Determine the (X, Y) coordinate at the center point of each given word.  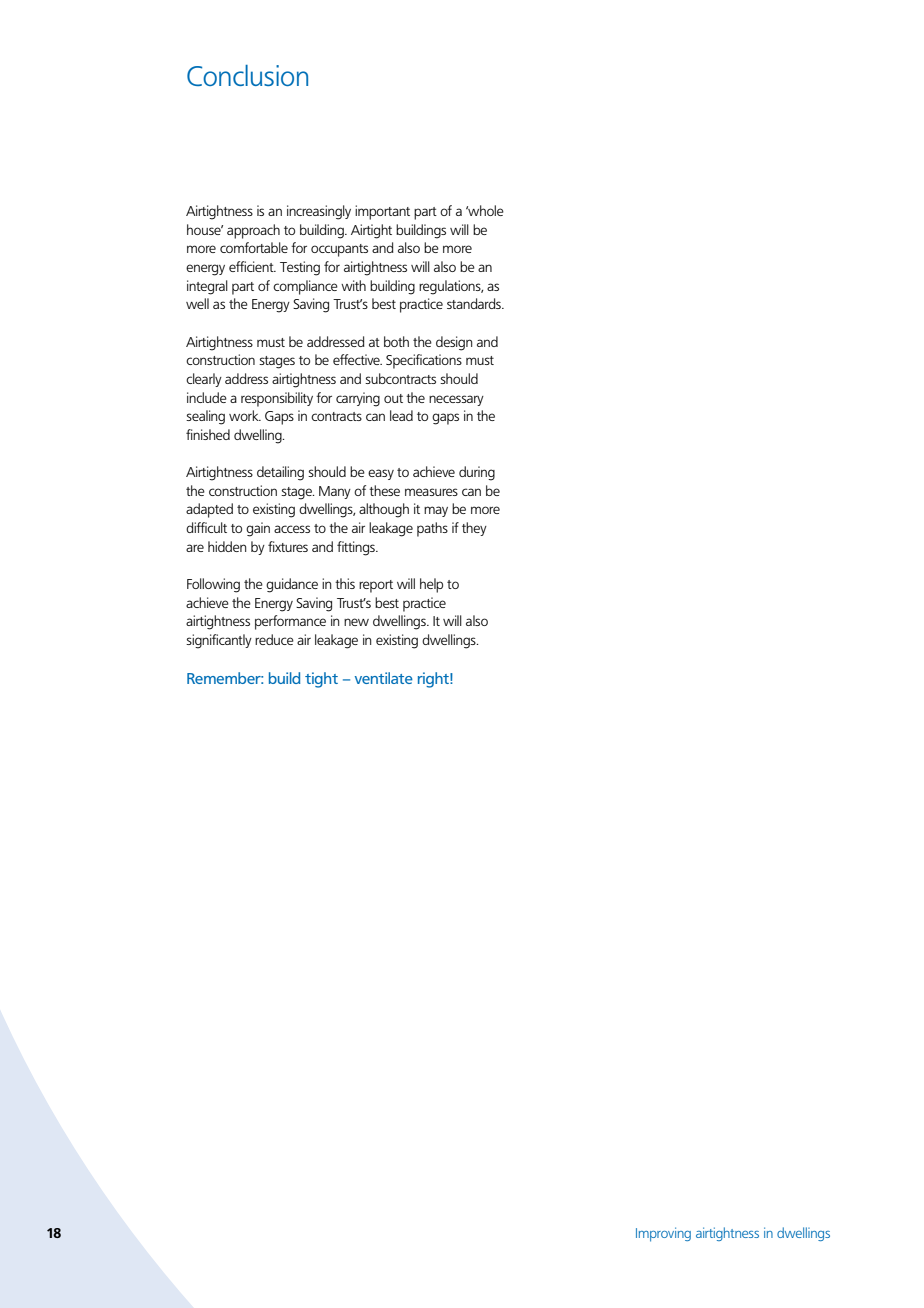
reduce (274, 639)
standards (475, 303)
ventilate (384, 678)
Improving (663, 1234)
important (382, 212)
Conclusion (247, 75)
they (474, 529)
